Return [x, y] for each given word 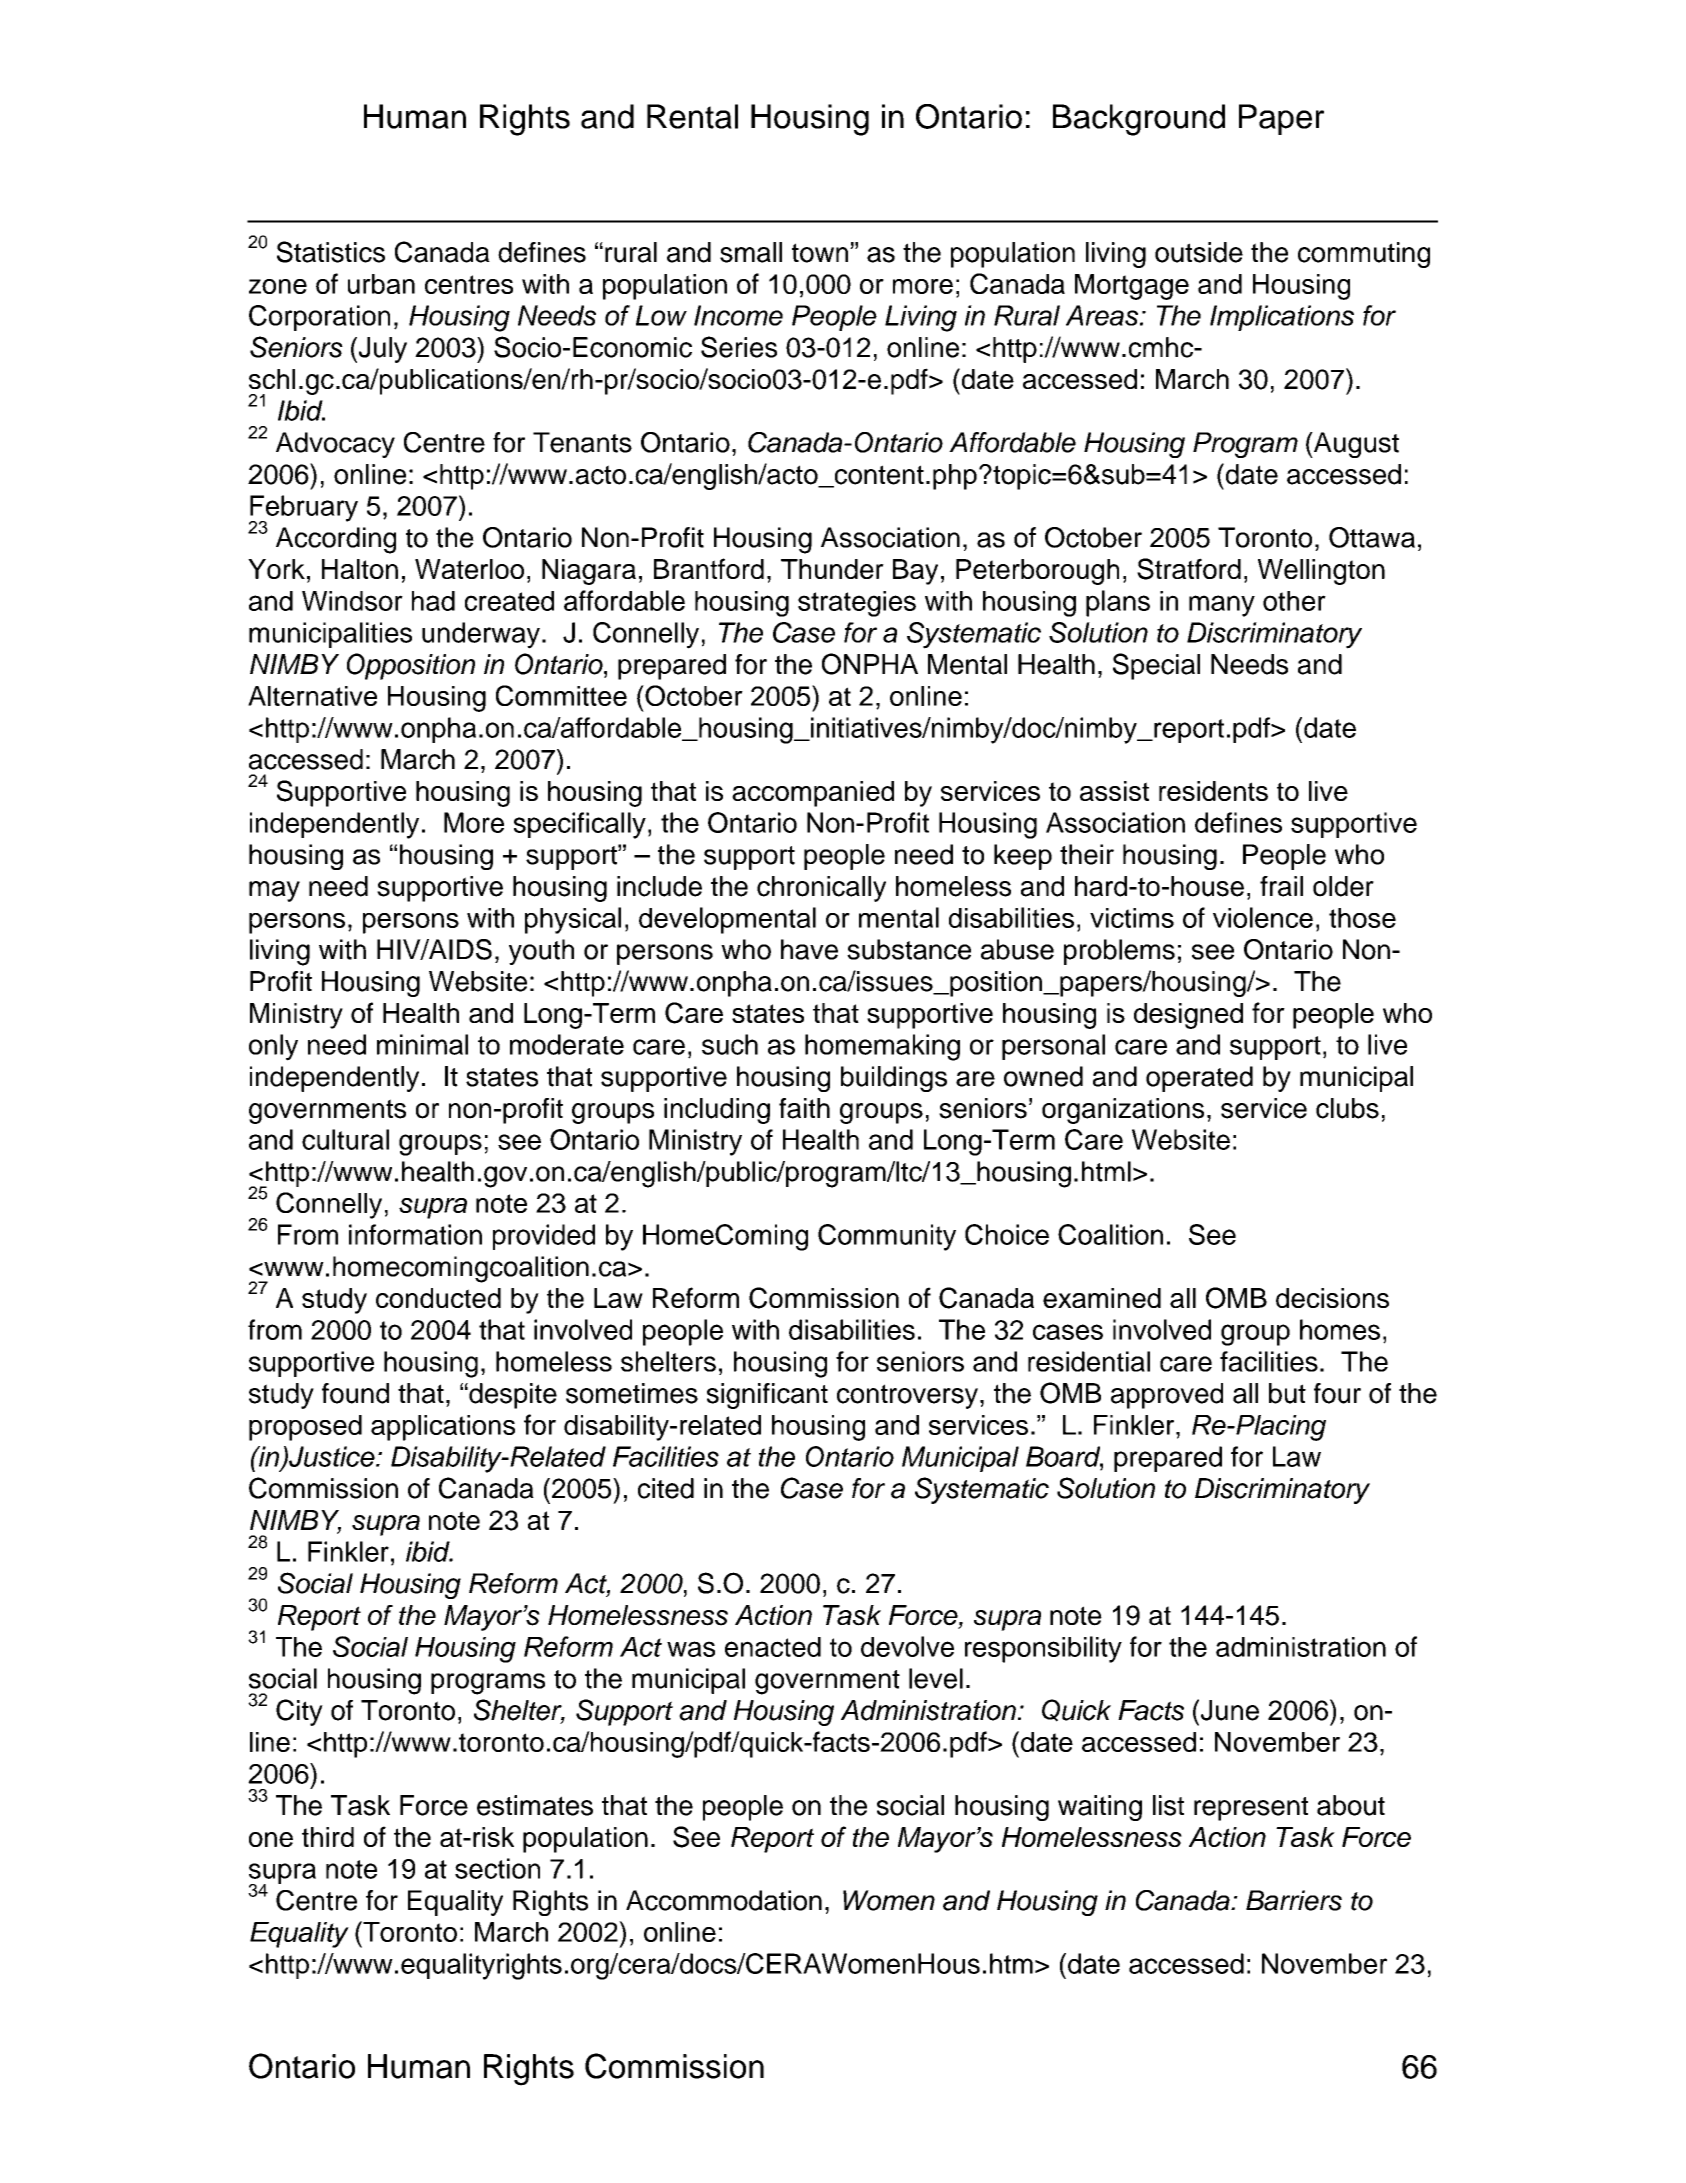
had [433, 601]
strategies [857, 604]
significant [767, 1396]
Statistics [331, 252]
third [328, 1837]
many [1222, 606]
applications [443, 1428]
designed [1188, 1016]
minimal [422, 1044]
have [809, 949]
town [820, 253]
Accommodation [724, 1900]
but [1287, 1393]
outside [1199, 252]
